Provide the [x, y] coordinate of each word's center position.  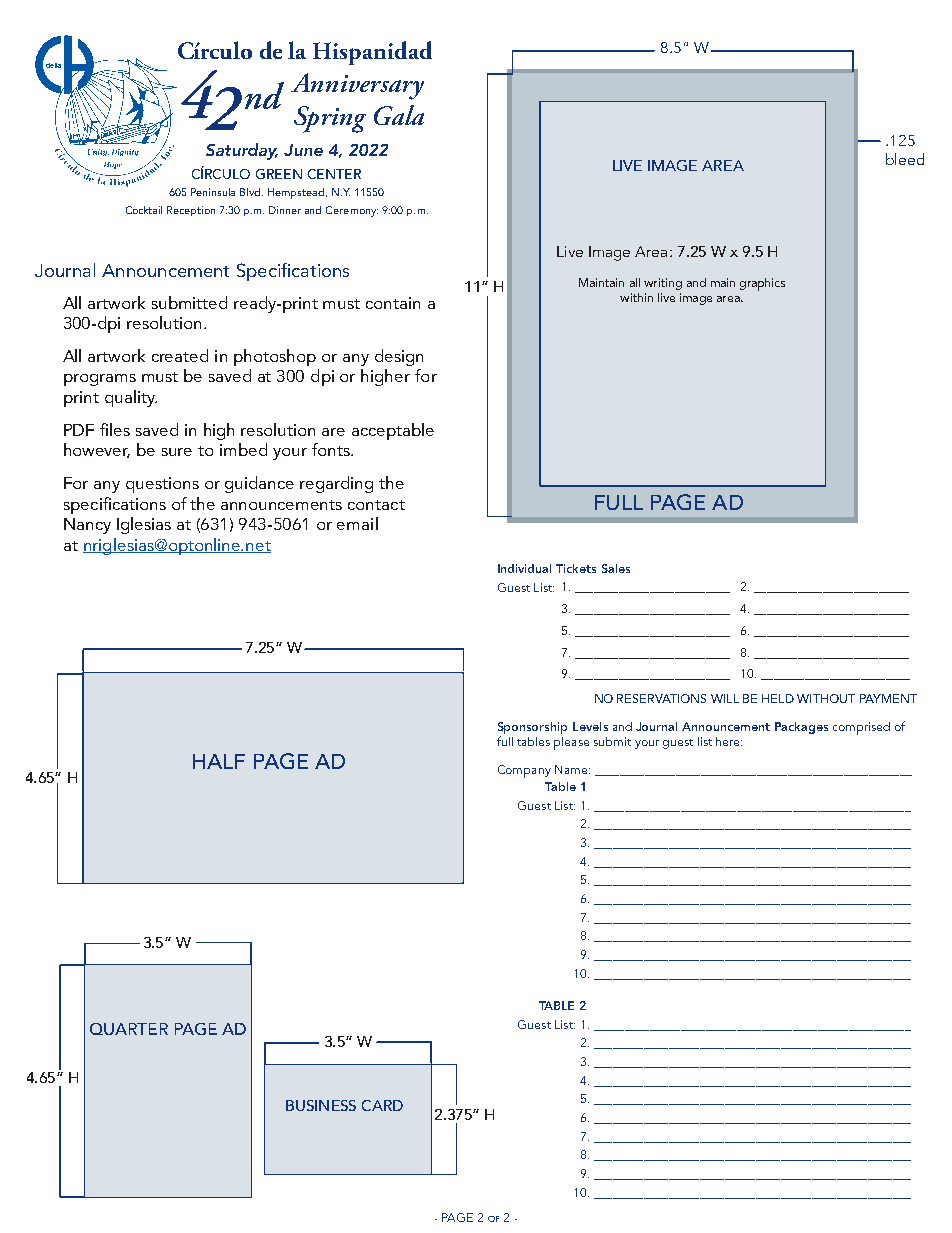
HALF [219, 761]
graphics [762, 284]
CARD [382, 1105]
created [180, 355]
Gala [399, 115]
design [399, 357]
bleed [905, 159]
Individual [524, 568]
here [729, 741]
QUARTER [129, 1029]
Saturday [242, 151]
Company [524, 771]
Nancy [87, 526]
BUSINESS [321, 1105]
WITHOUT [826, 698]
